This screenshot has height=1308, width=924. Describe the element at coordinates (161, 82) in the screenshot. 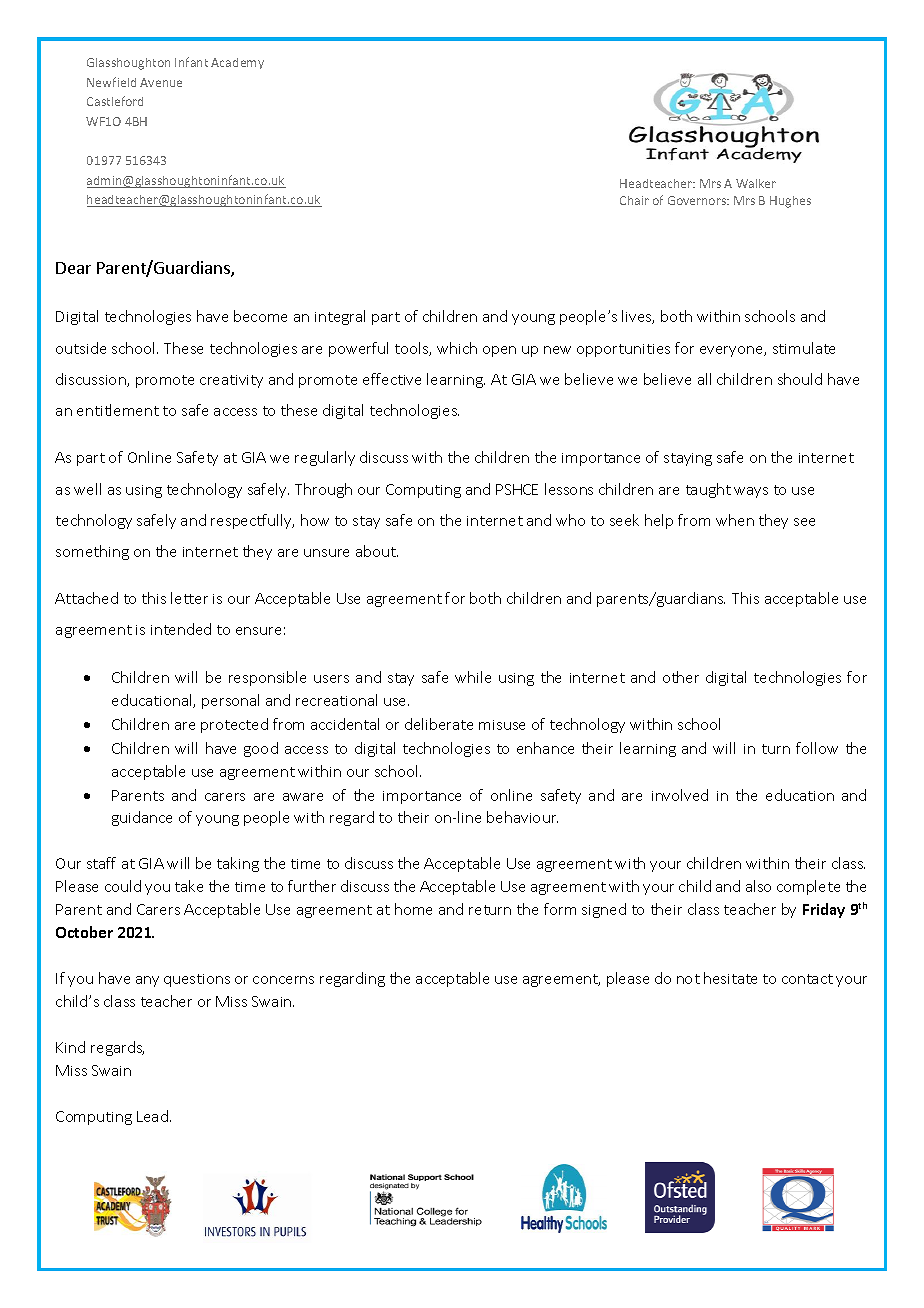

I see `Avenue` at that location.
